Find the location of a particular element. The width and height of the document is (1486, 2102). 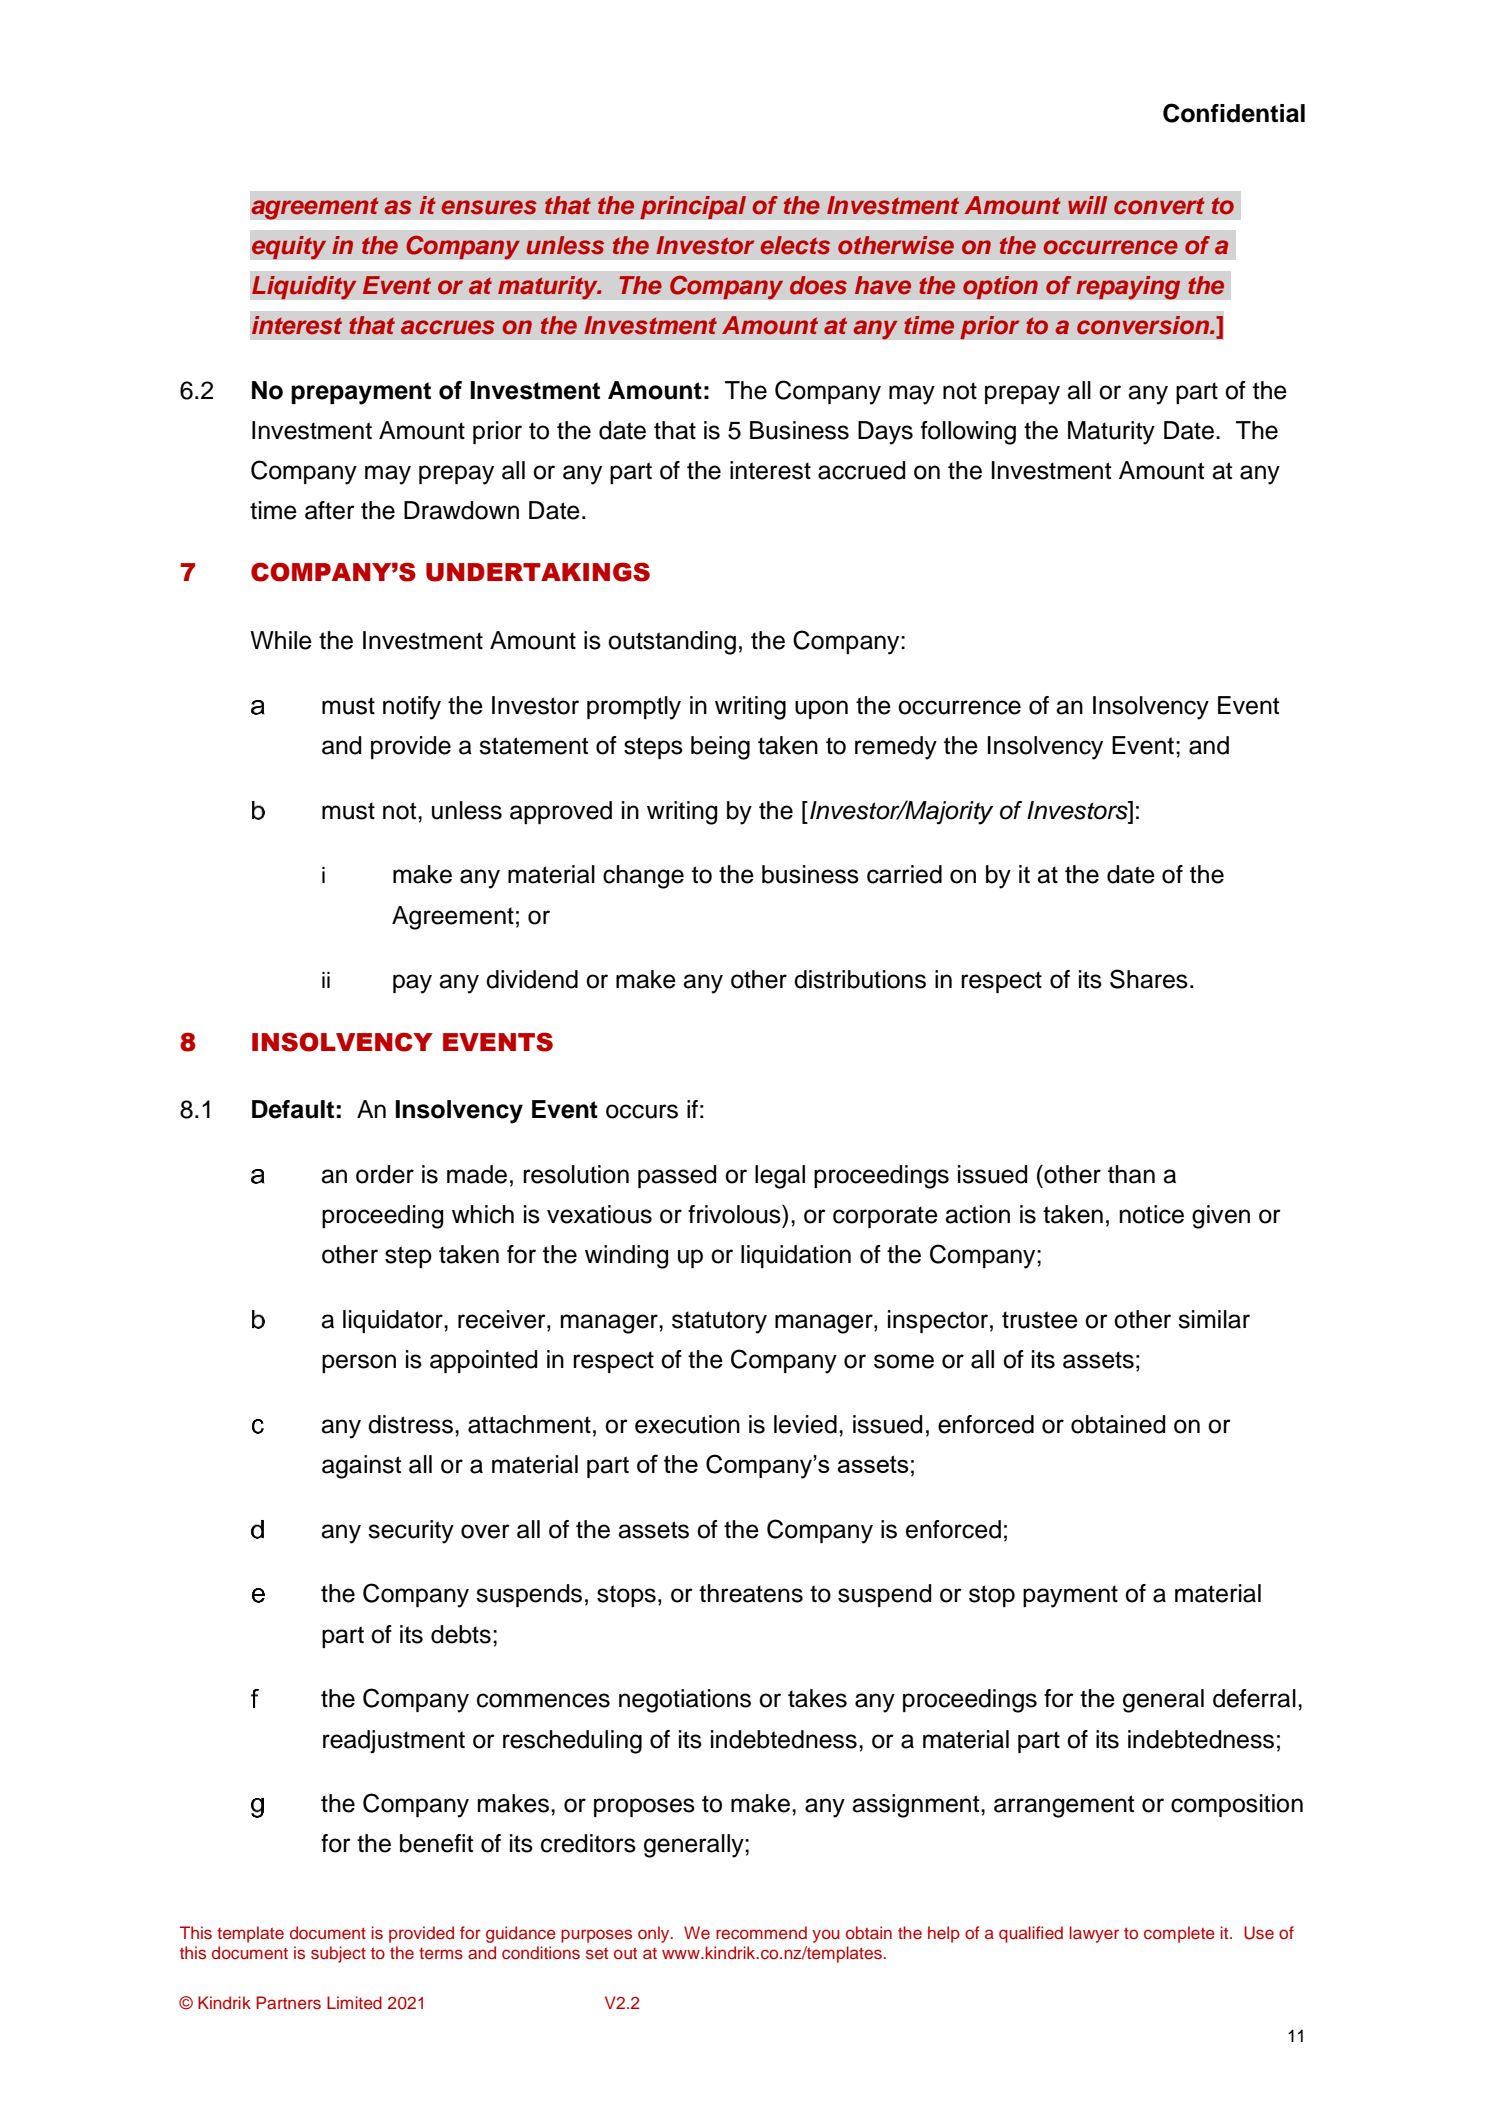

security is located at coordinates (411, 1532).
